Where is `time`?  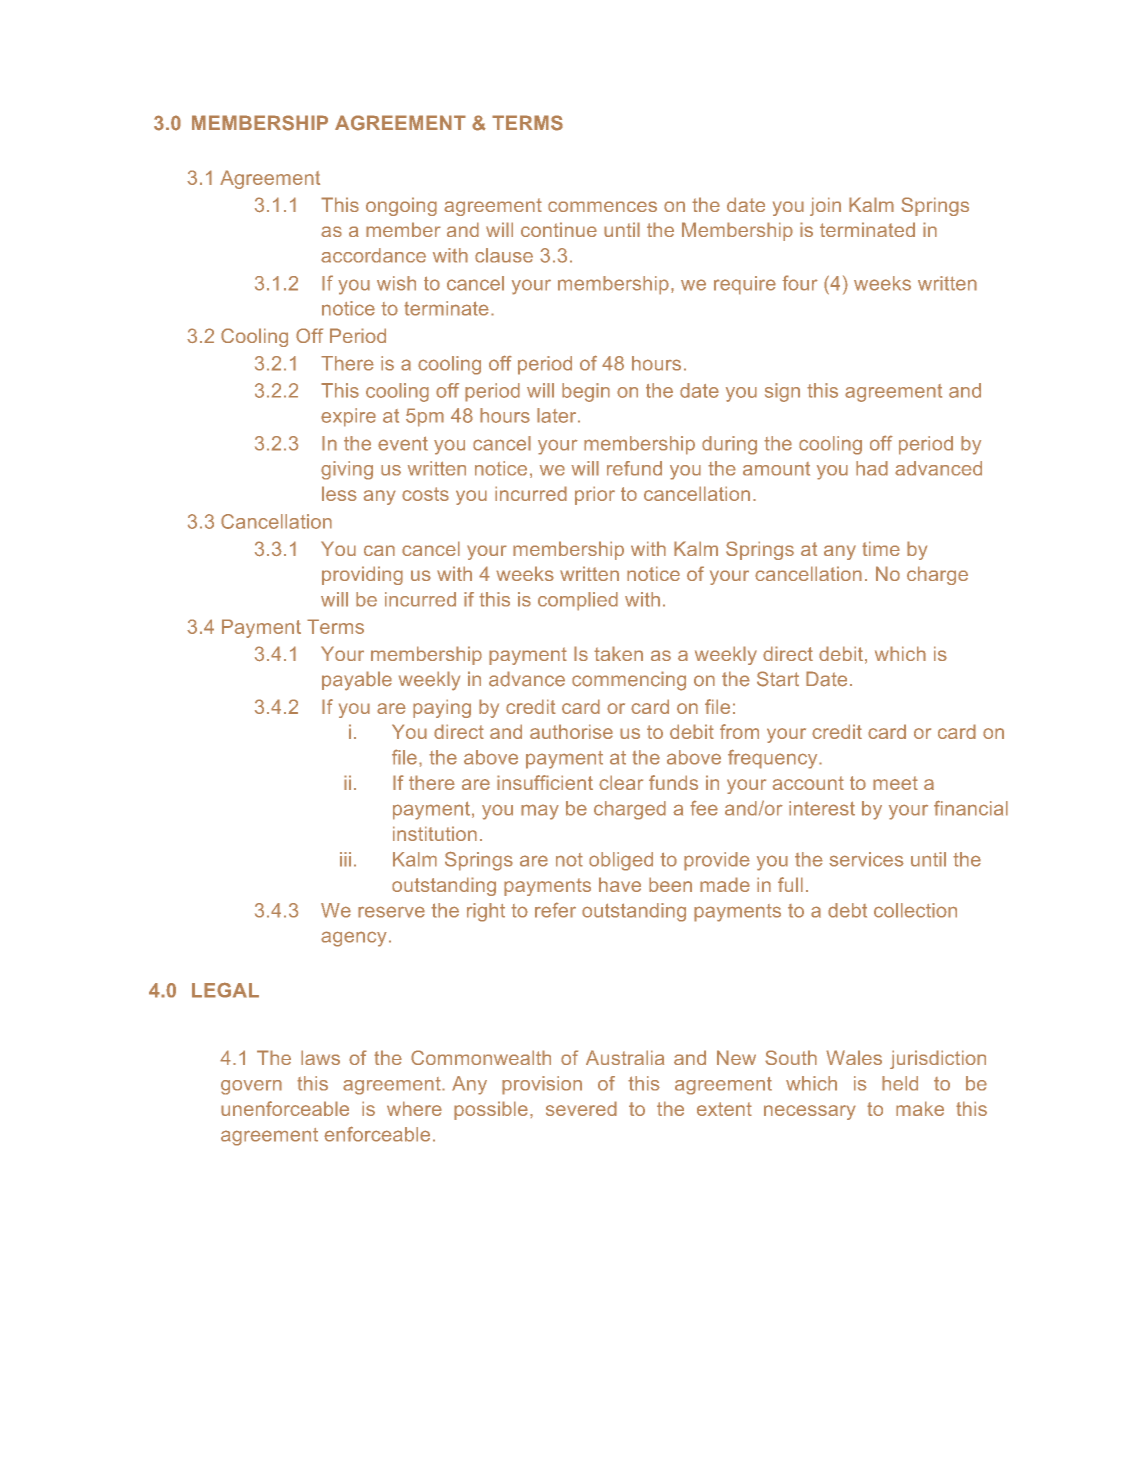 time is located at coordinates (881, 548).
